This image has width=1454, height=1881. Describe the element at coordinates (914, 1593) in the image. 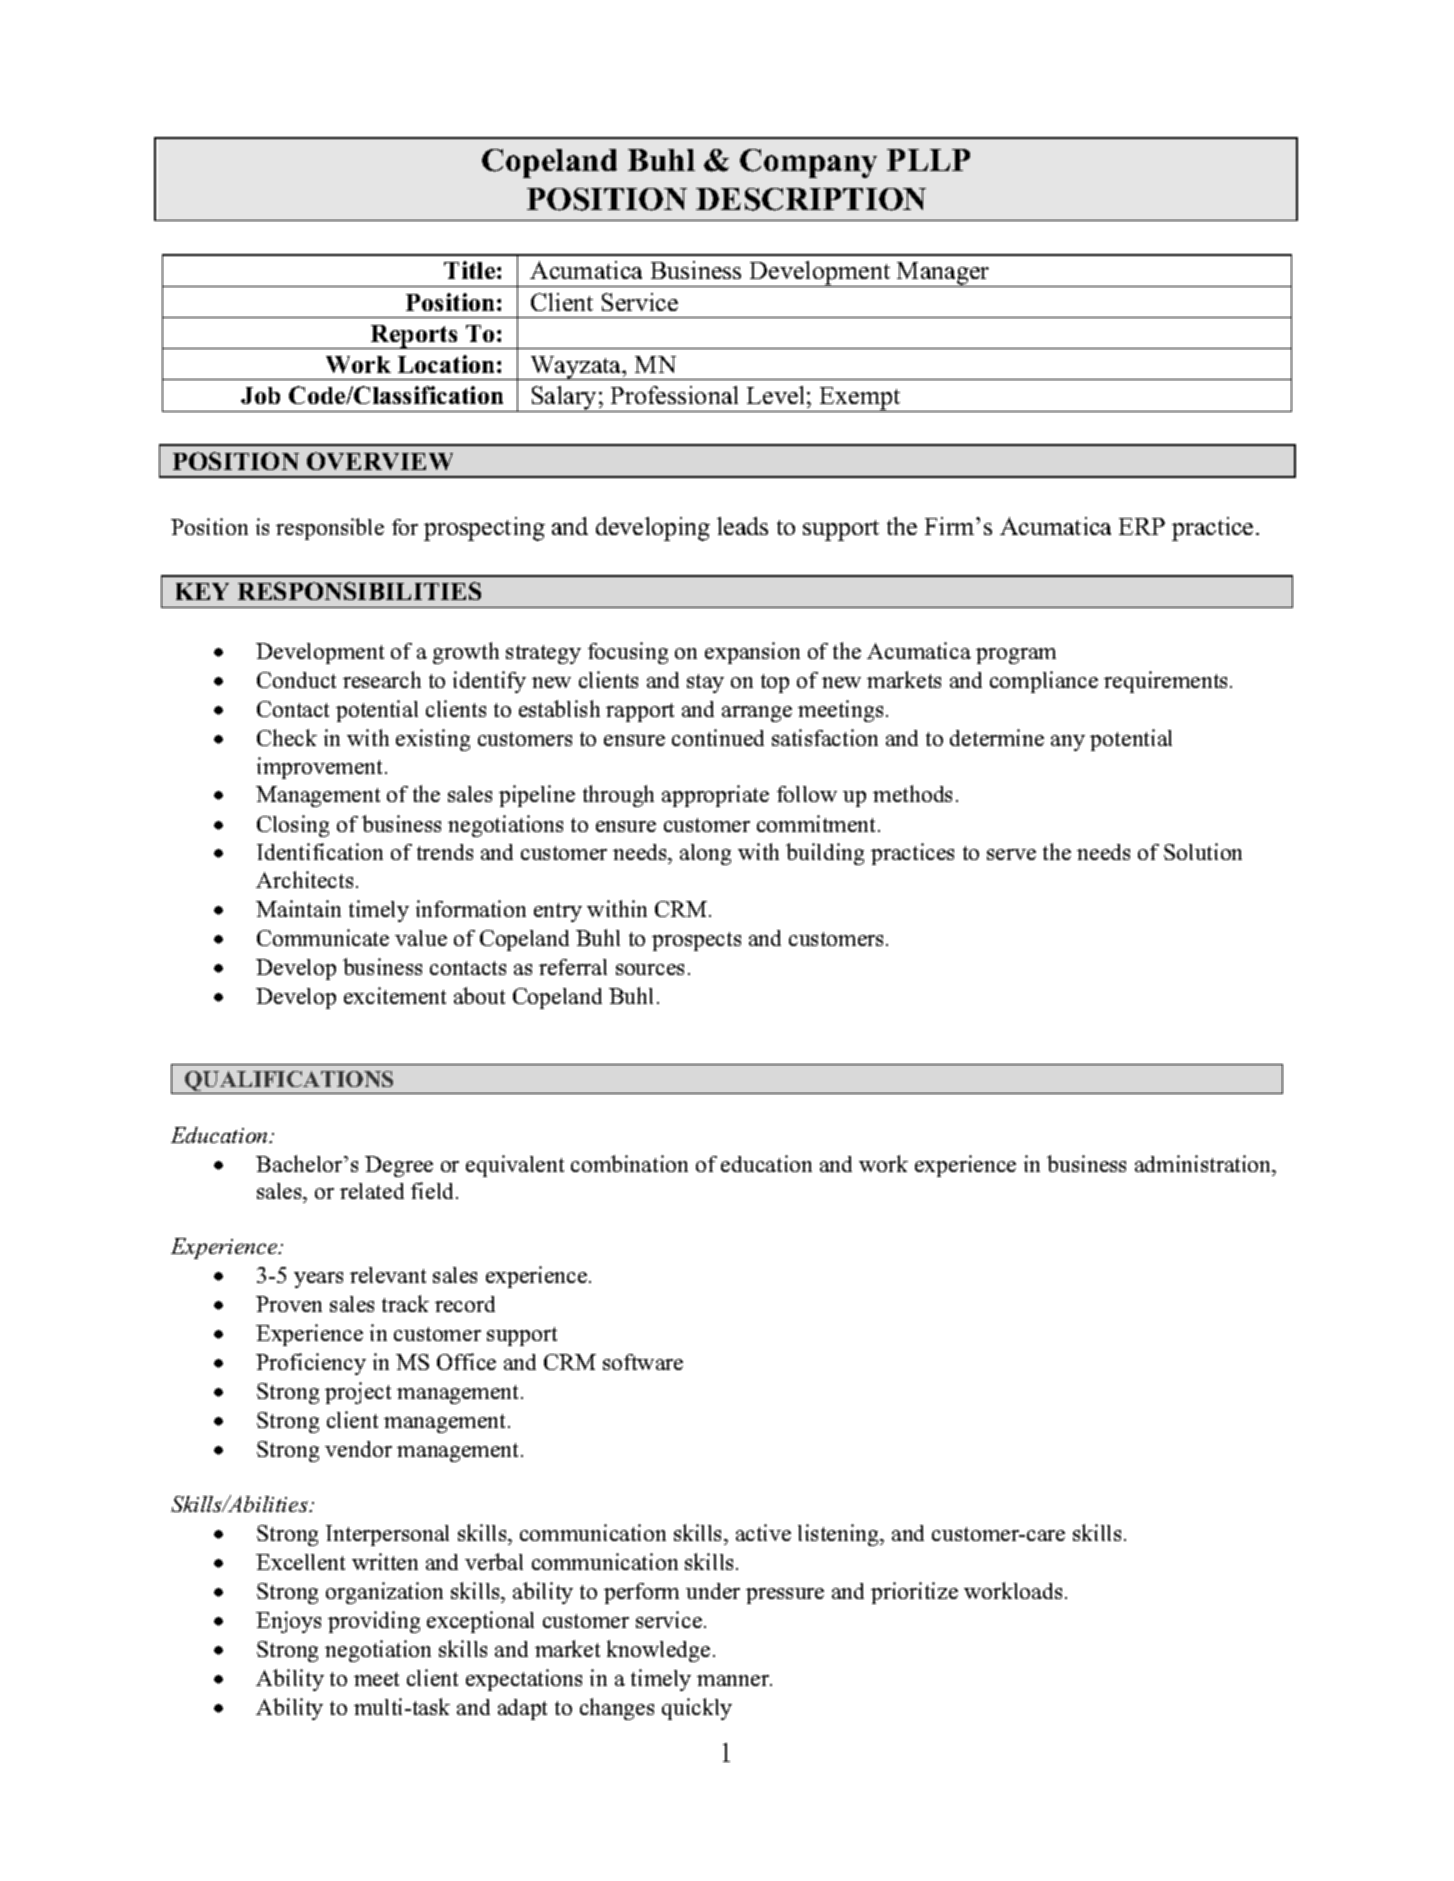

I see `prioritize` at that location.
